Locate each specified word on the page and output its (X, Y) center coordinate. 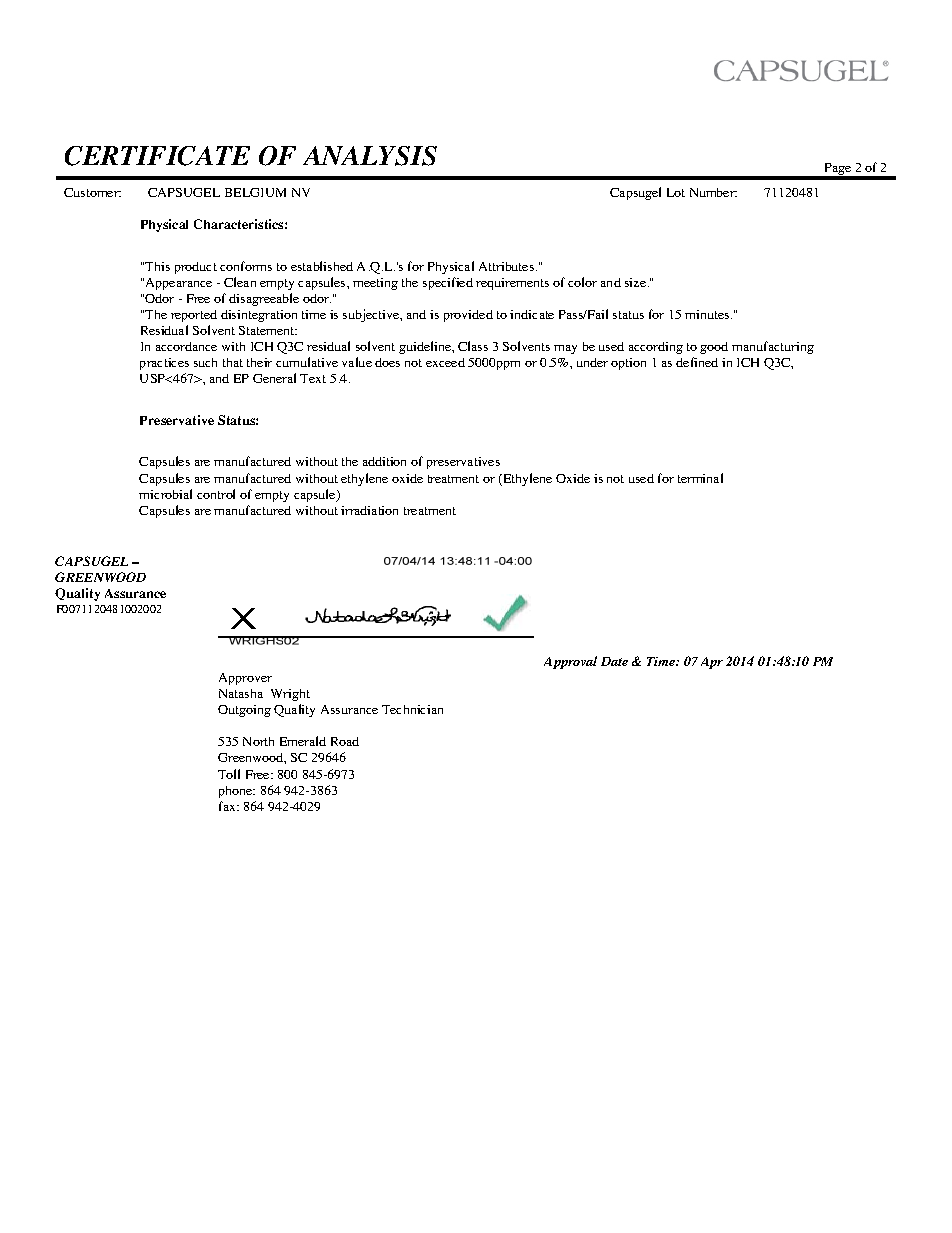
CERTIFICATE (157, 156)
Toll (229, 774)
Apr (712, 663)
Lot (676, 192)
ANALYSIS (370, 156)
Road (345, 741)
